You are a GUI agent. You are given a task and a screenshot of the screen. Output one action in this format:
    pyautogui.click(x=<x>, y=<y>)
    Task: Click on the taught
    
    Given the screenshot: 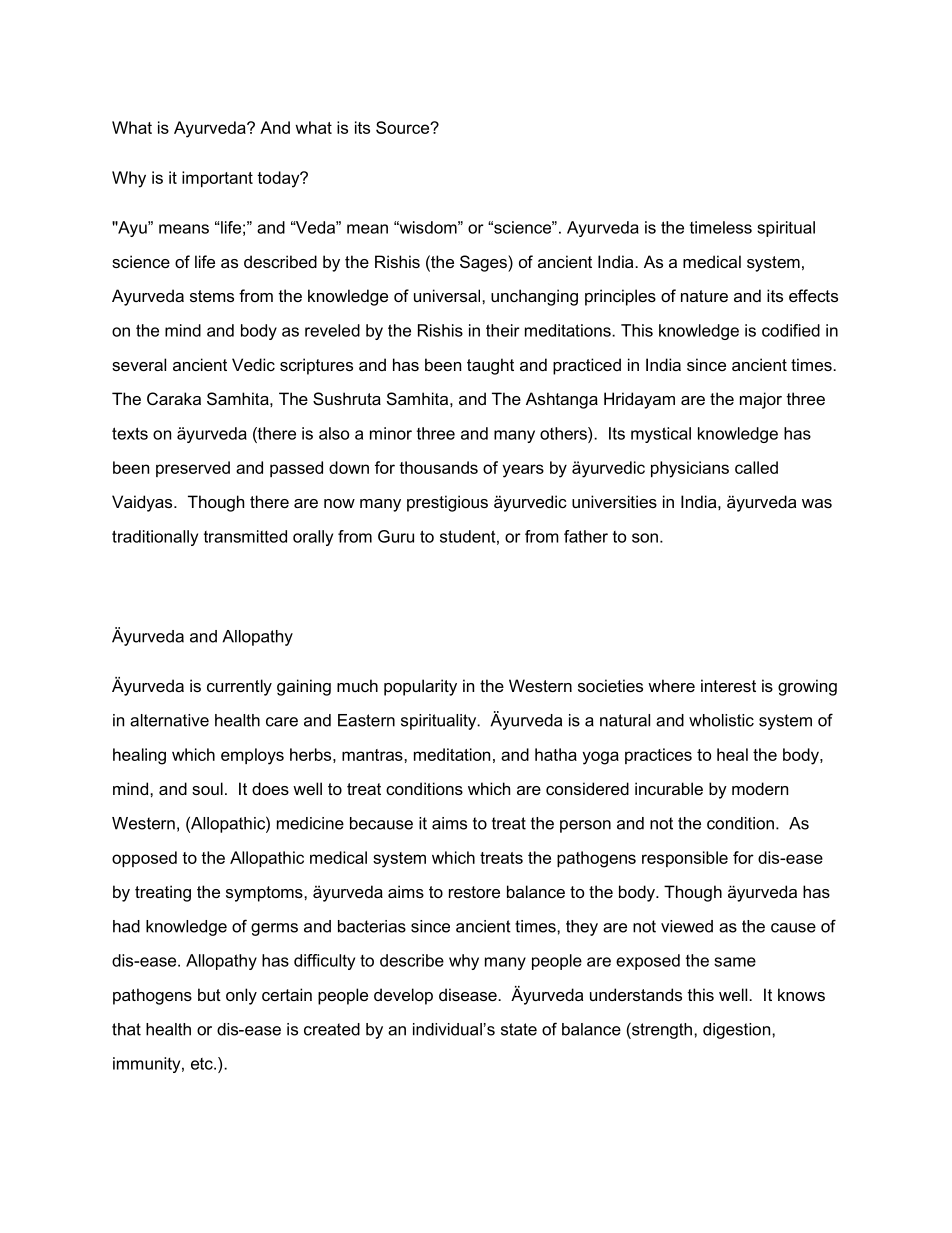 What is the action you would take?
    pyautogui.click(x=490, y=366)
